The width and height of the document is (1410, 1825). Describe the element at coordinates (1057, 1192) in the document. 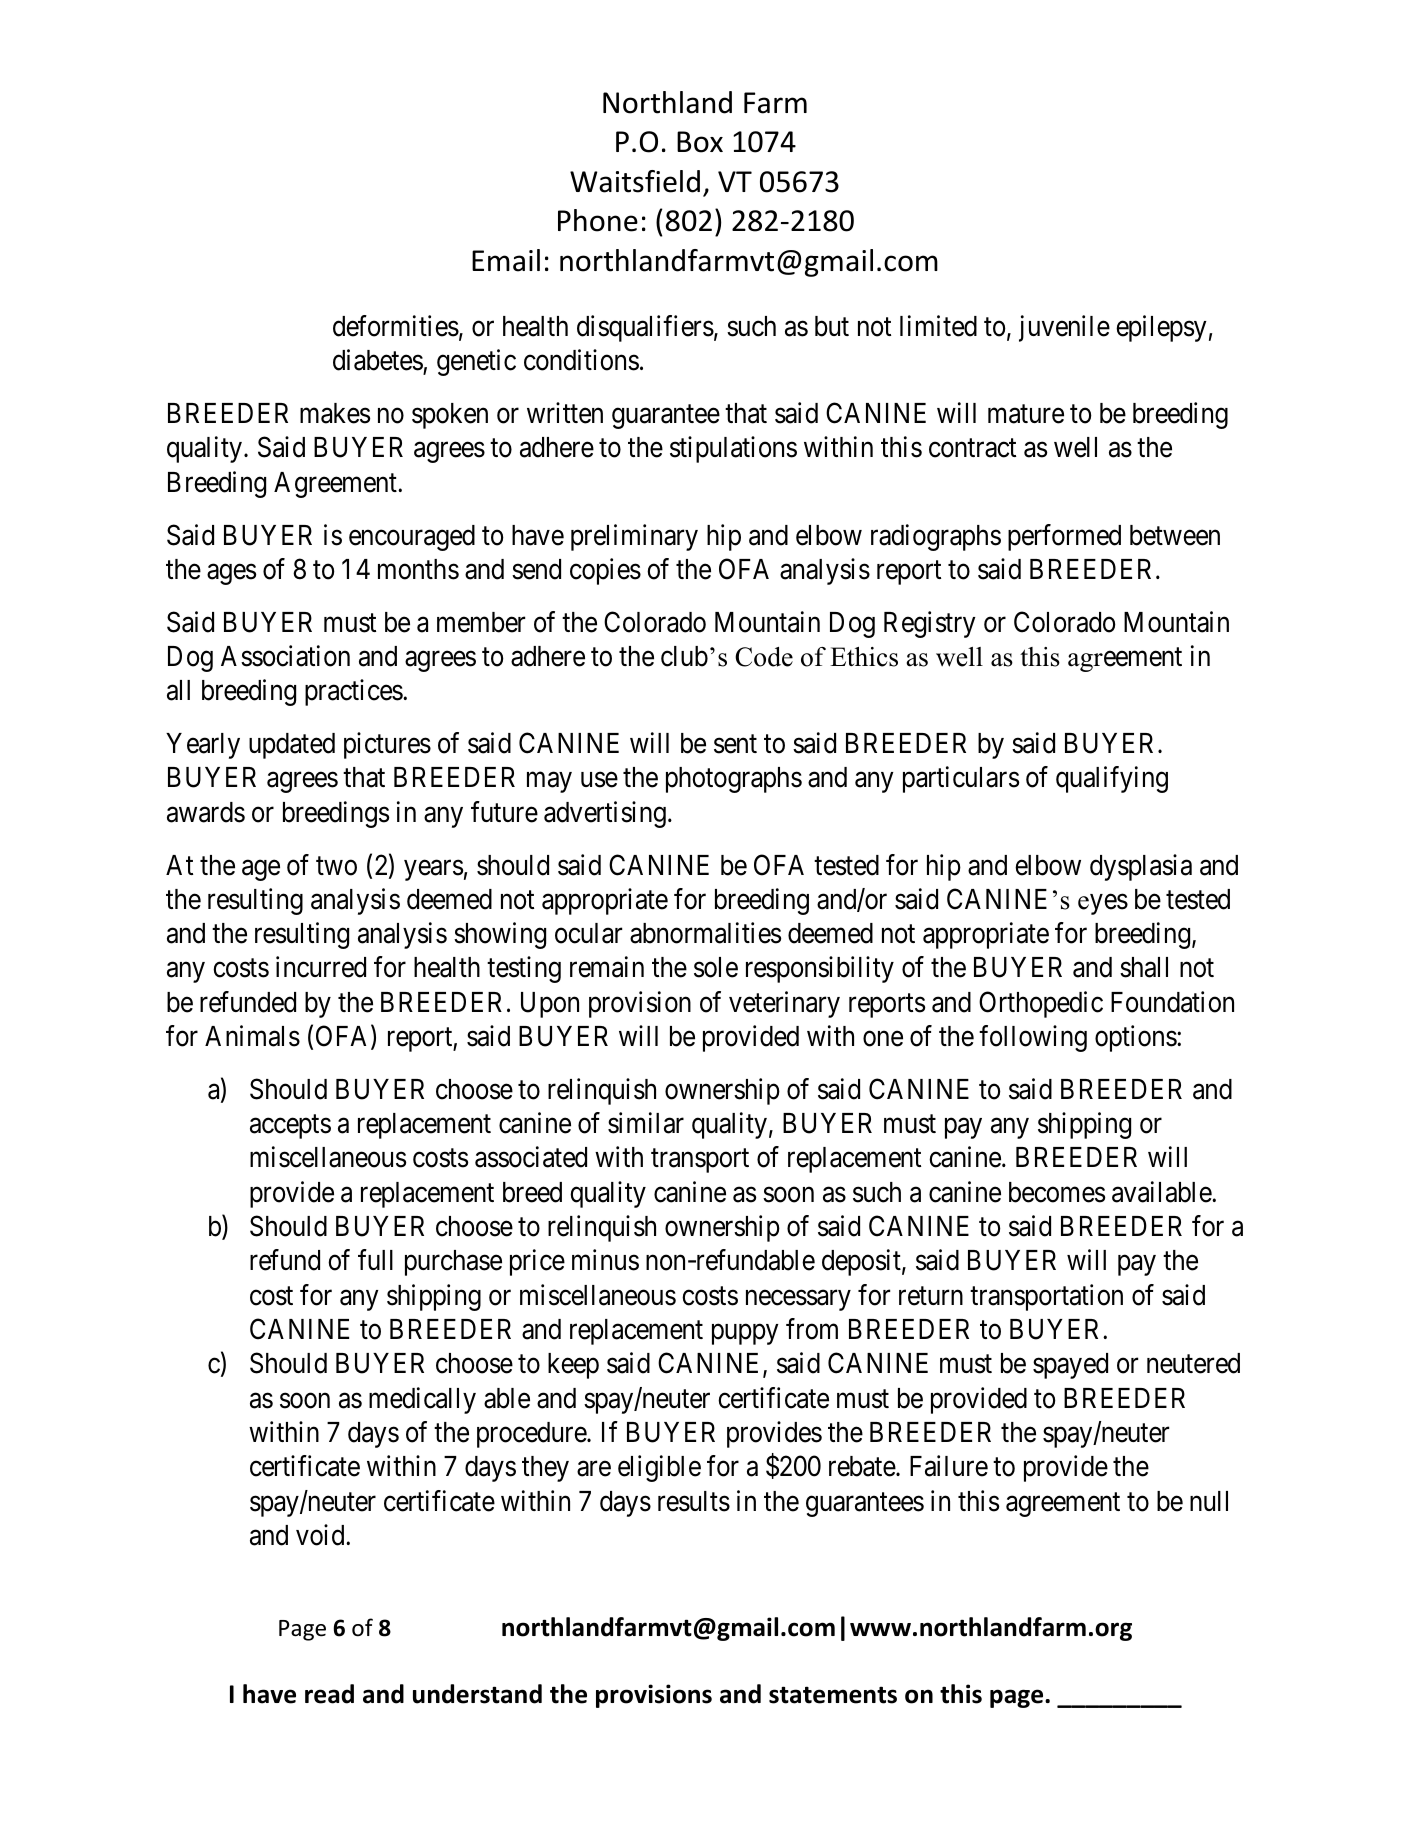

I see `becomes` at that location.
